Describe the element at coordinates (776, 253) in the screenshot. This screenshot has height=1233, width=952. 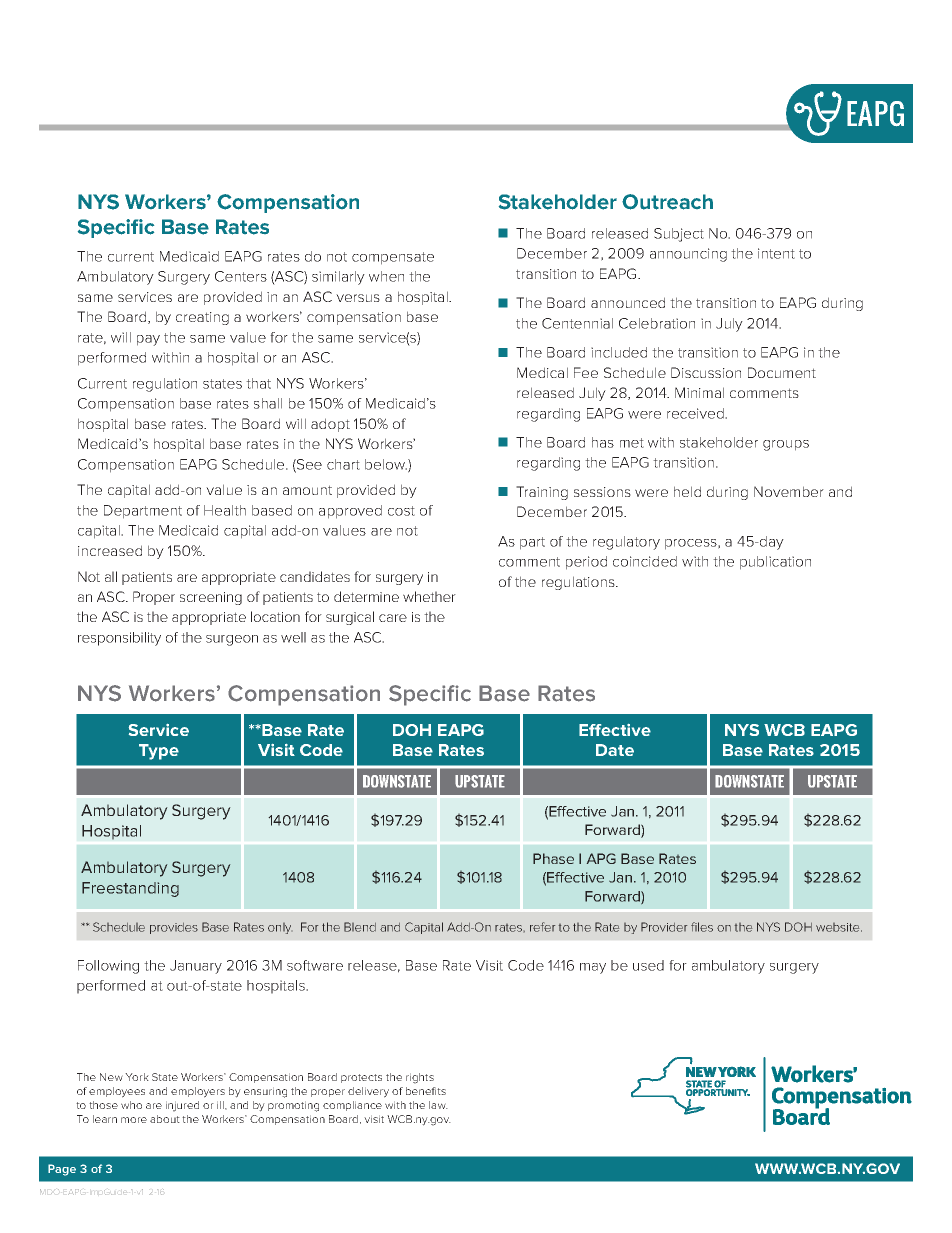
I see `intent` at that location.
